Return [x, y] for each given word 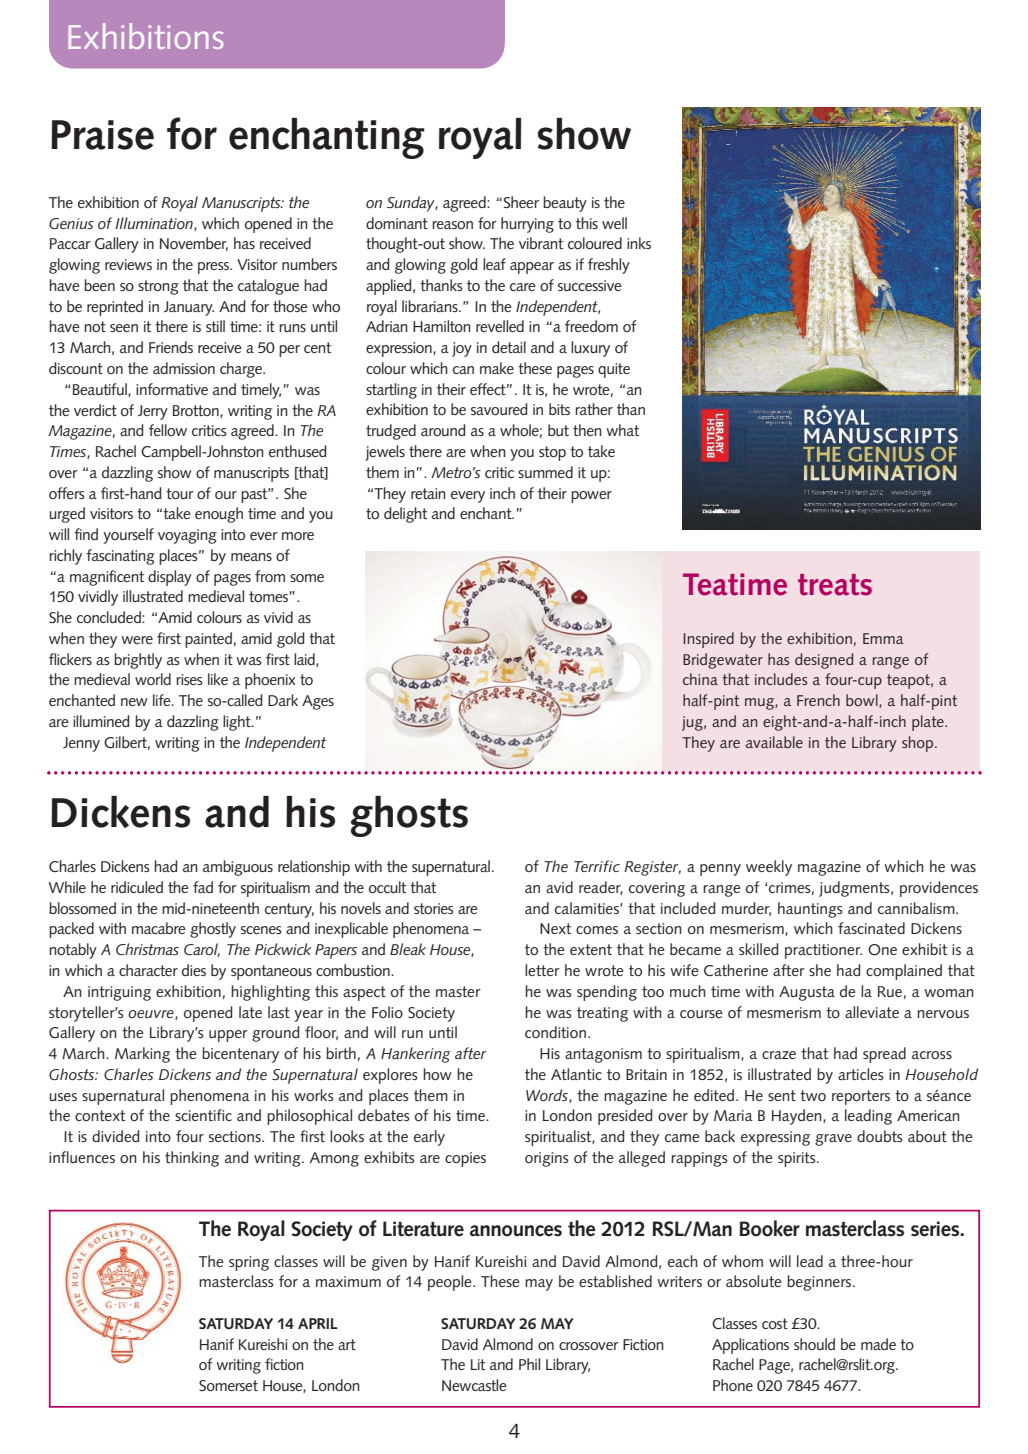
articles [861, 1074]
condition [555, 1032]
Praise [102, 135]
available [774, 742]
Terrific [597, 866]
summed [545, 472]
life [163, 700]
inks [639, 243]
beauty [565, 204]
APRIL [318, 1323]
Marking [142, 1055]
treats [835, 585]
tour [180, 493]
